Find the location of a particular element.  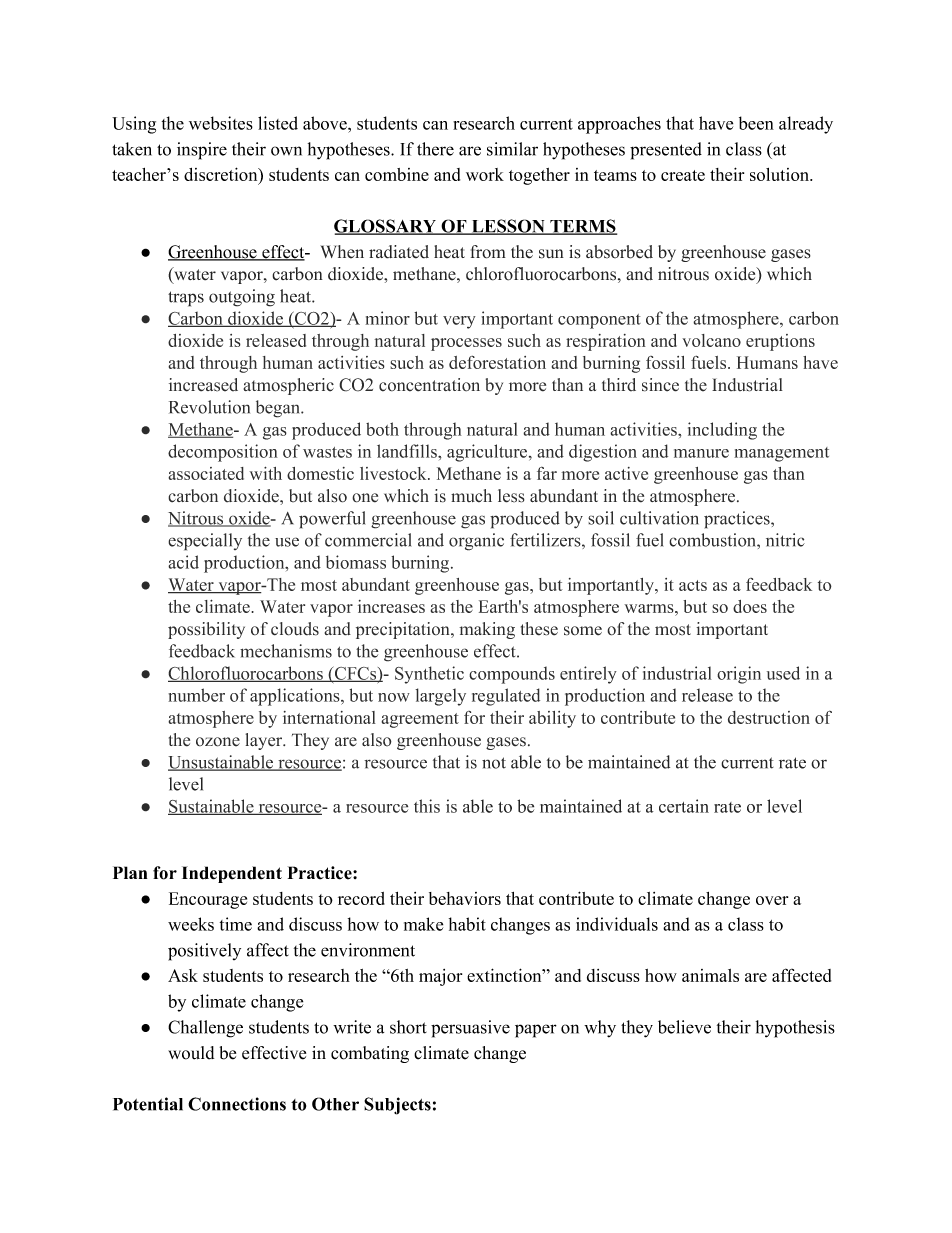

manure is located at coordinates (701, 453).
